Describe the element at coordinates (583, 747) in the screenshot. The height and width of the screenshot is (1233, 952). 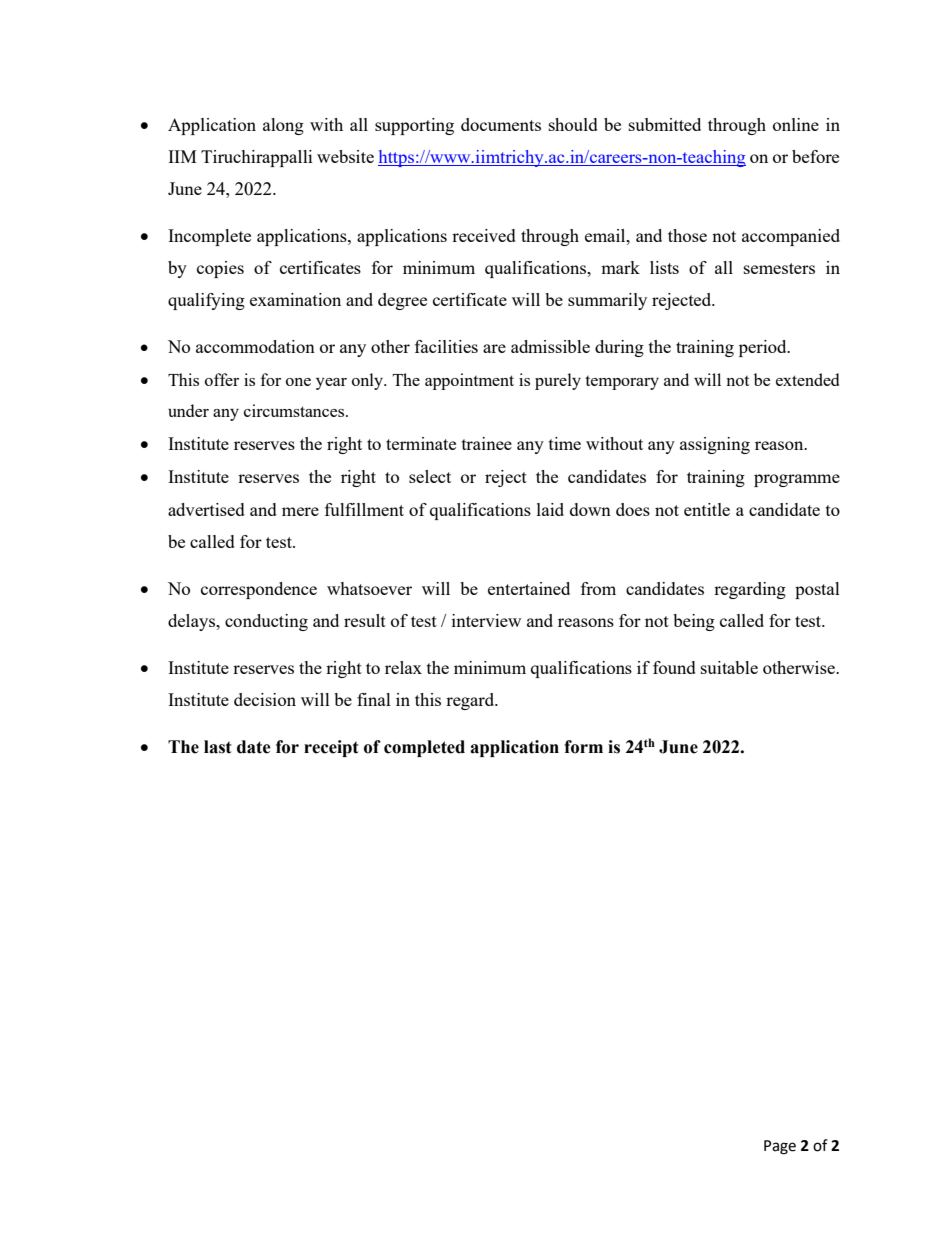
I see `form` at that location.
